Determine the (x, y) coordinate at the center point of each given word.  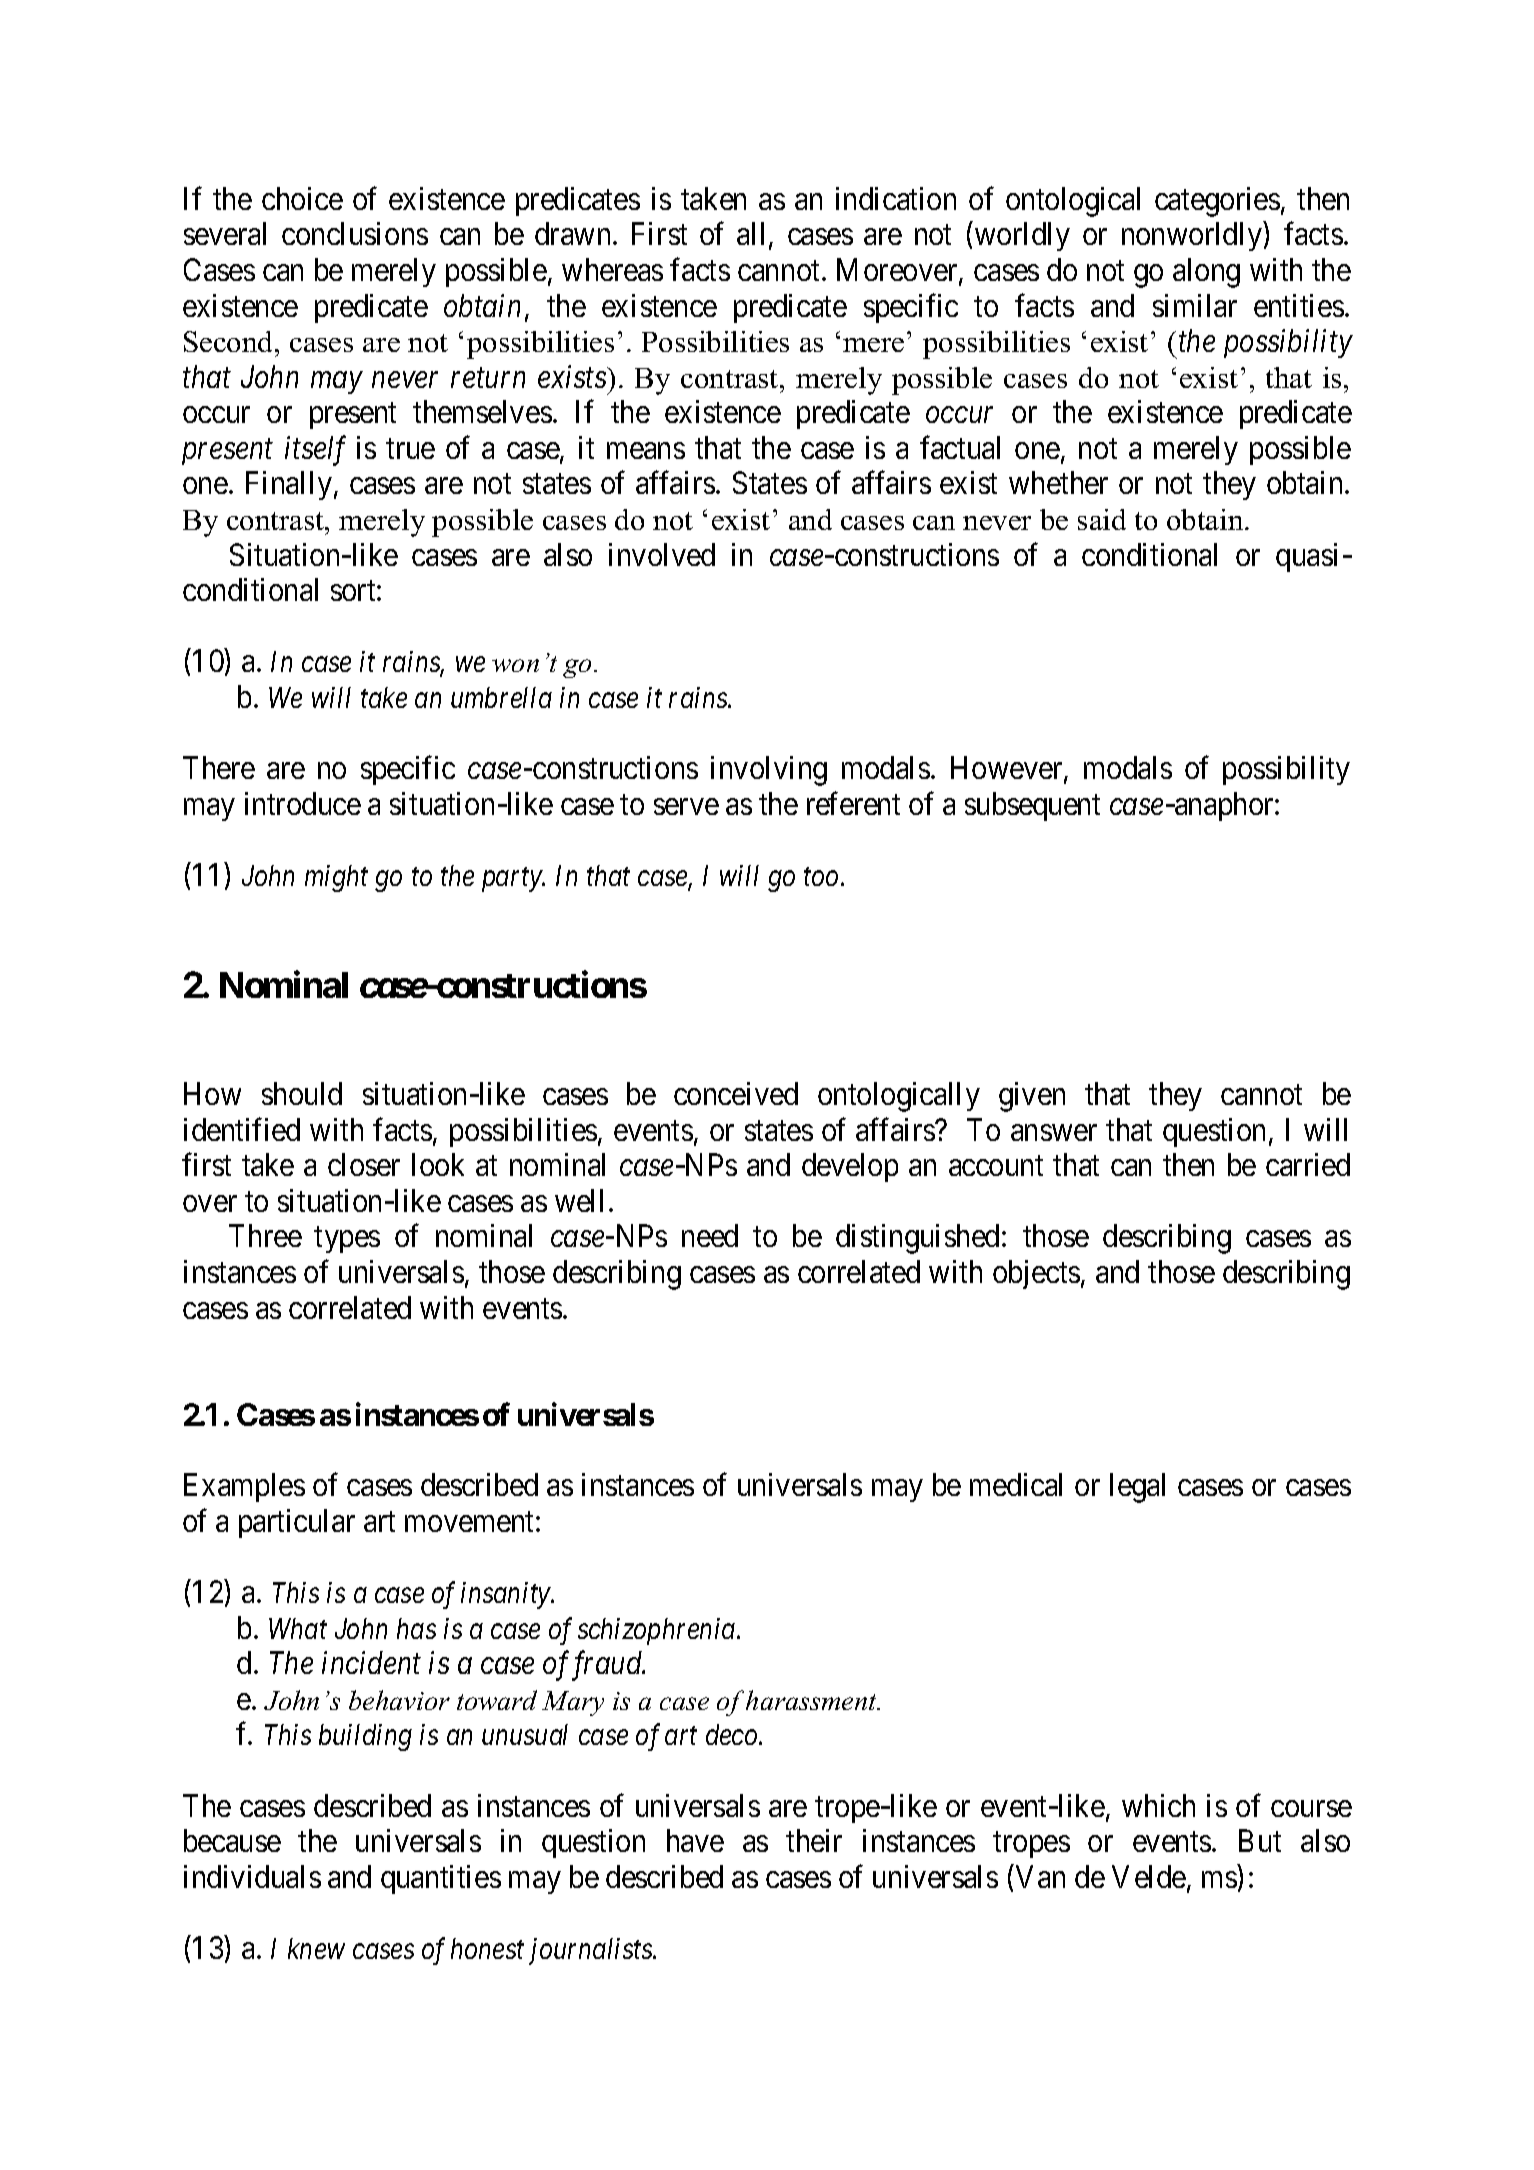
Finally (289, 485)
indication (896, 198)
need (710, 1235)
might (336, 878)
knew (316, 1948)
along (1206, 273)
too (823, 877)
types (347, 1240)
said (1102, 519)
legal (1137, 1488)
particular (297, 1523)
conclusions (355, 233)
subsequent (1032, 806)
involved (662, 554)
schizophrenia (658, 1631)
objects (1036, 1274)
